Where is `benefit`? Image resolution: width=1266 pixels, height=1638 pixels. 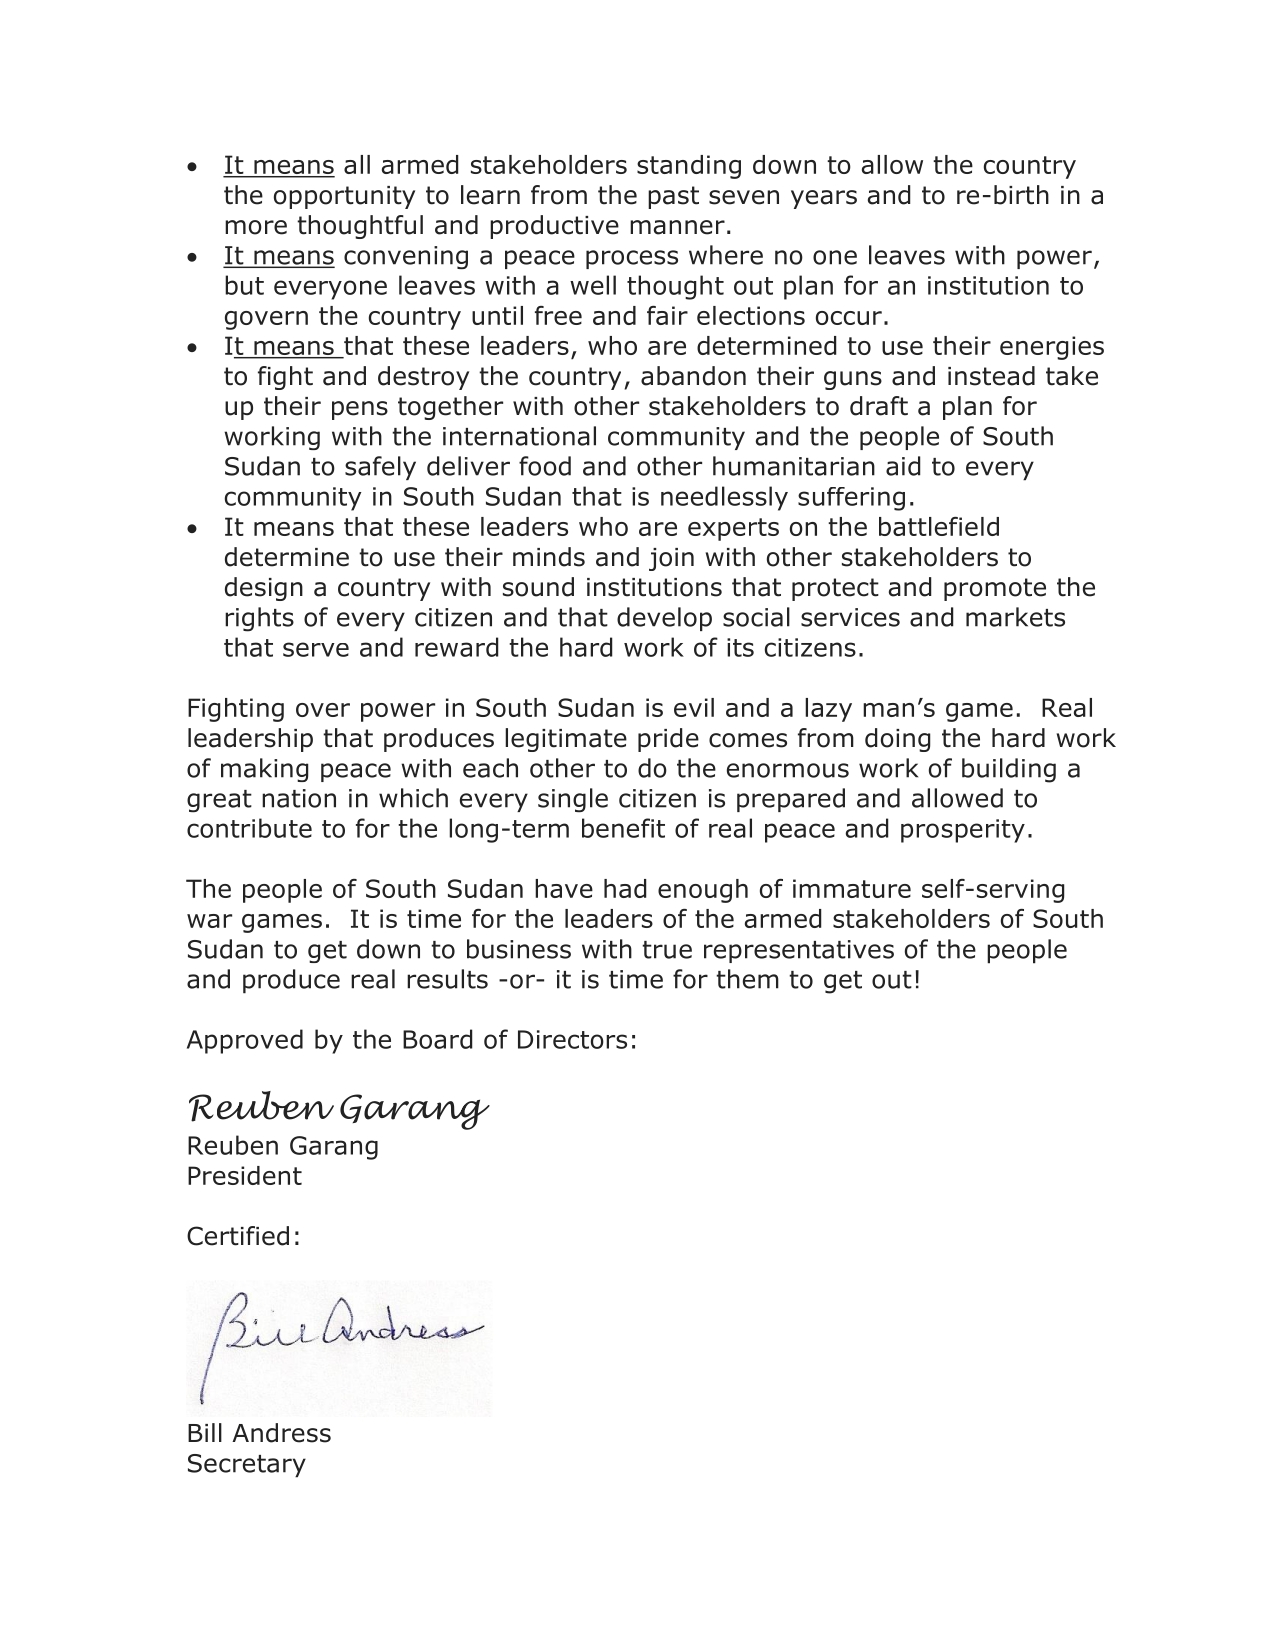
benefit is located at coordinates (623, 828).
